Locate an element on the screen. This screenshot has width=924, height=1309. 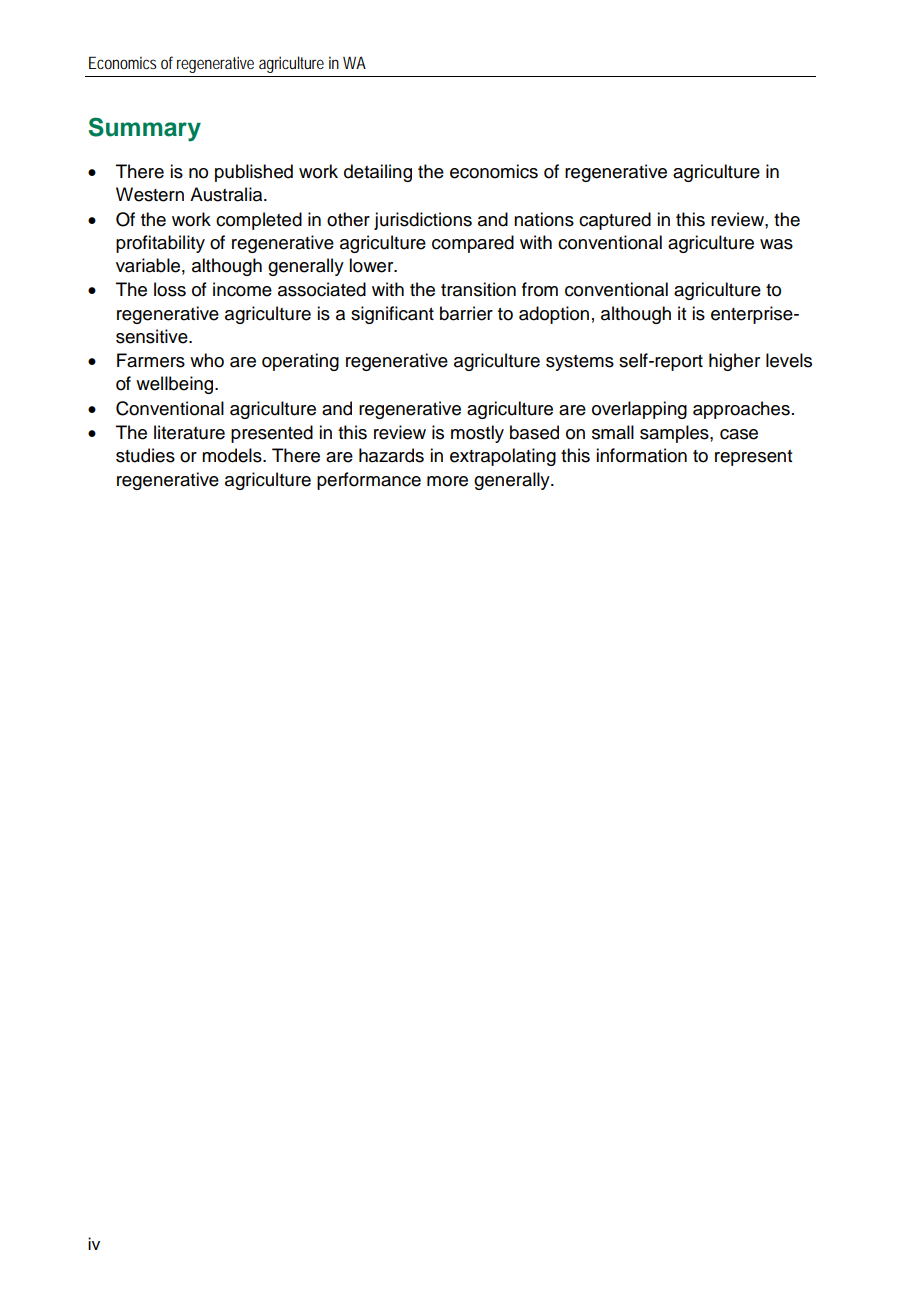
compared is located at coordinates (473, 244).
